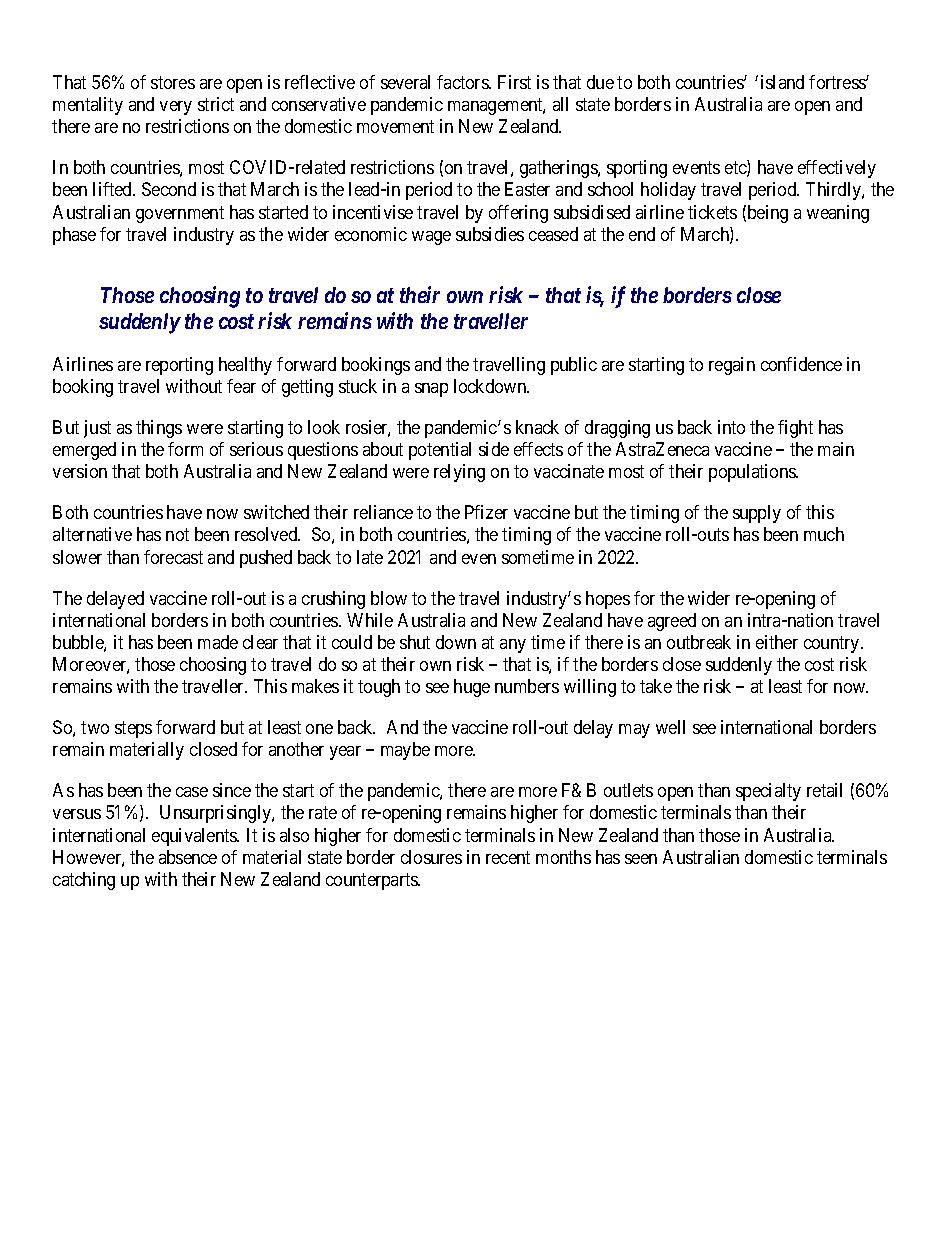 Image resolution: width=952 pixels, height=1233 pixels. Describe the element at coordinates (185, 449) in the image. I see `form` at that location.
